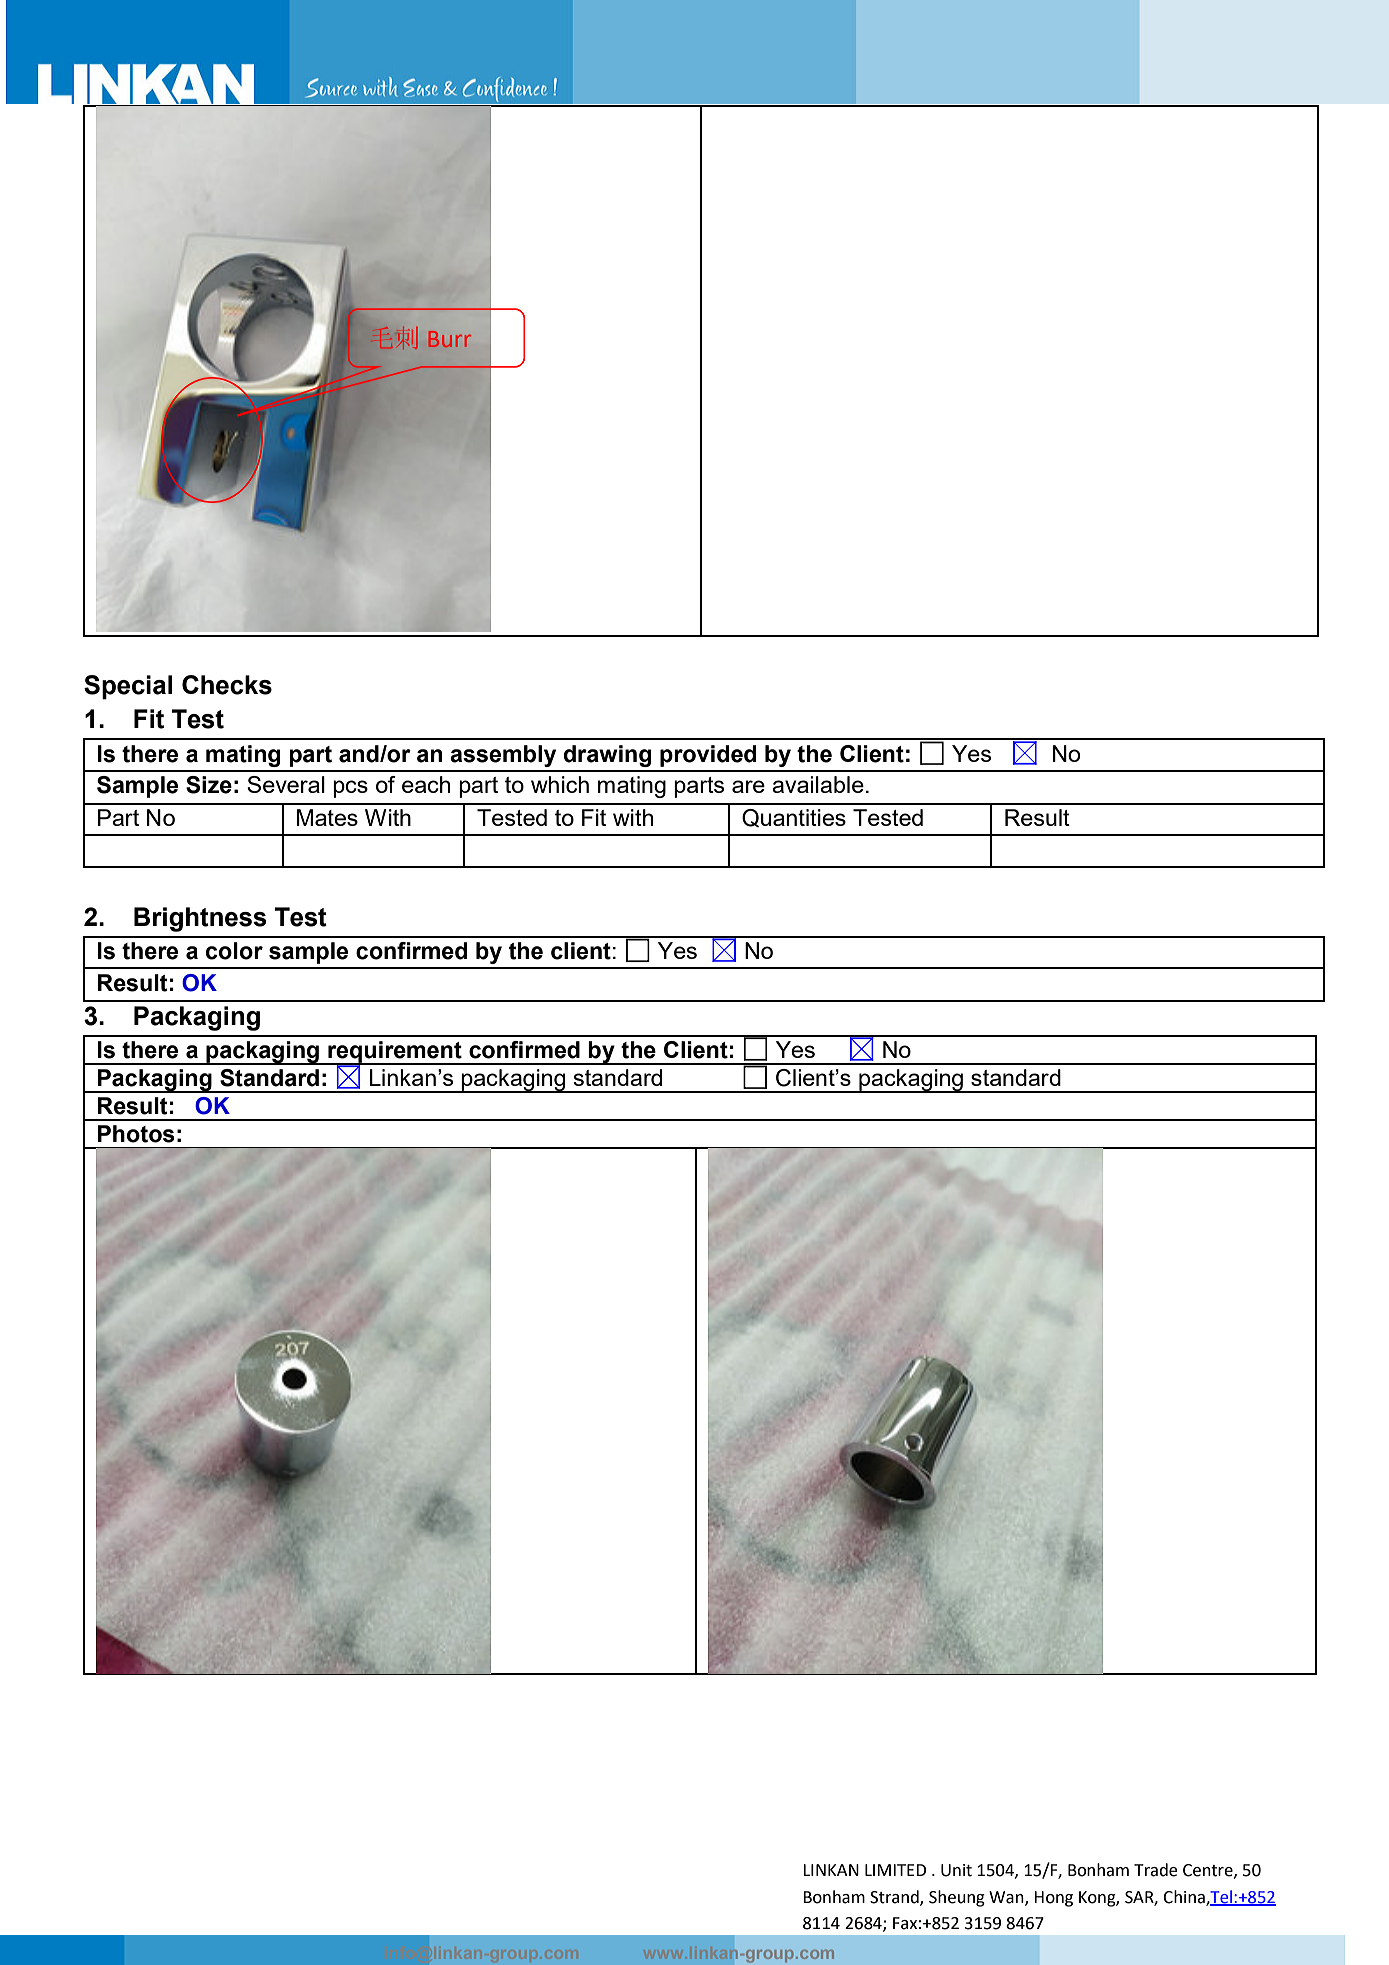 The image size is (1389, 1965). What do you see at coordinates (895, 1897) in the page?
I see `Strand` at bounding box center [895, 1897].
